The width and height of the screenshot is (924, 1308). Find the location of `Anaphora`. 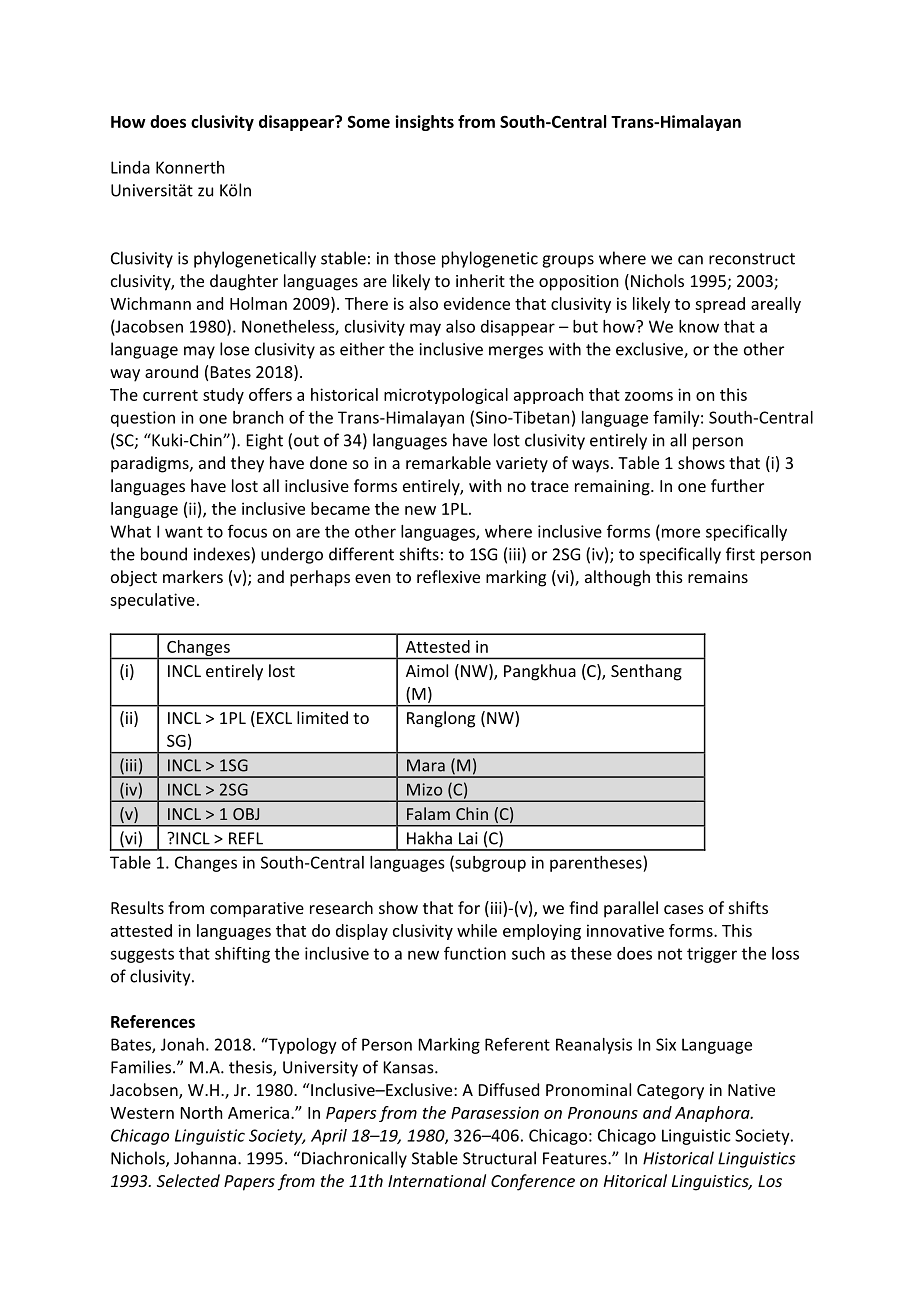

Anaphora is located at coordinates (713, 1114).
